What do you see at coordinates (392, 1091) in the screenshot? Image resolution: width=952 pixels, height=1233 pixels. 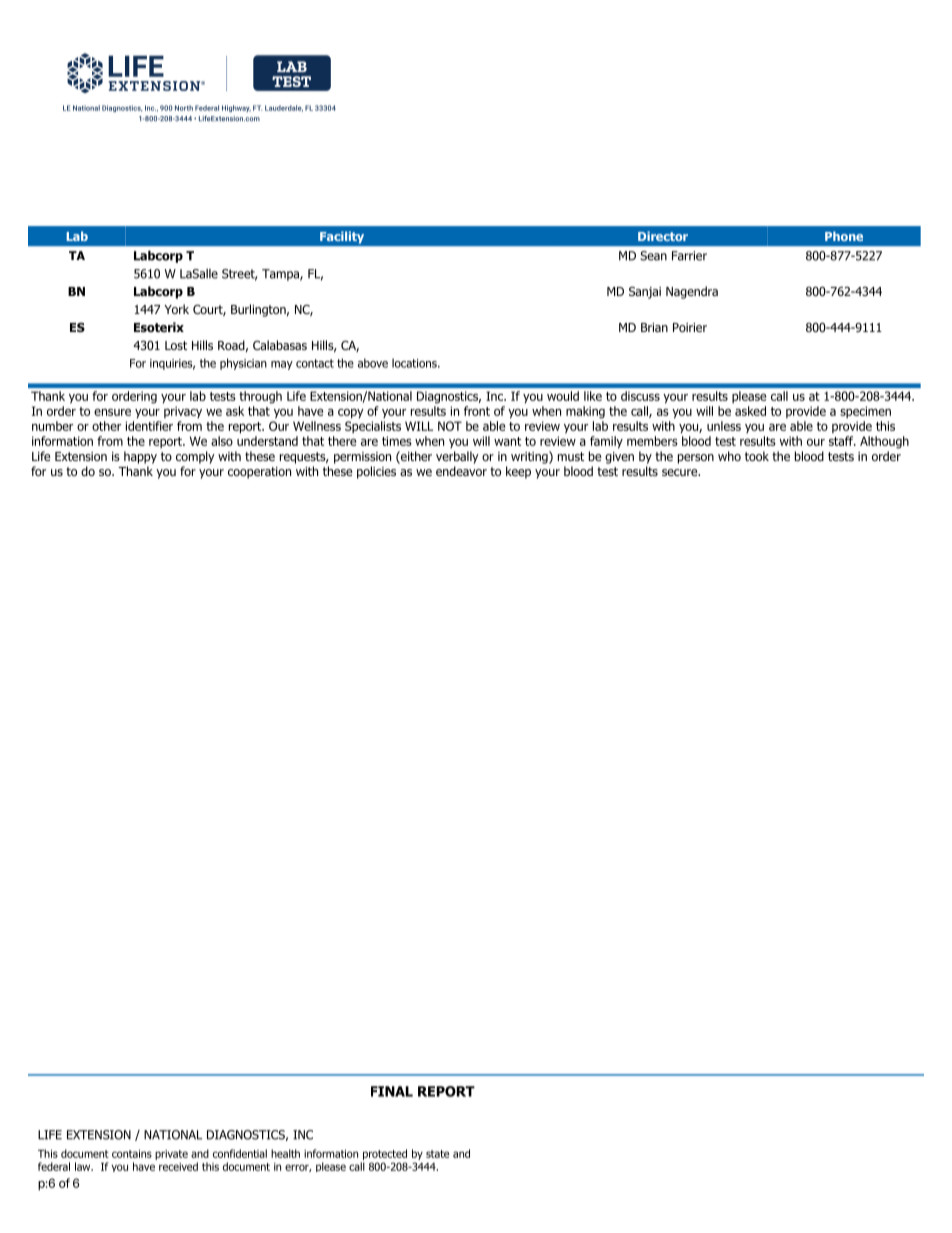 I see `FINAL` at bounding box center [392, 1091].
